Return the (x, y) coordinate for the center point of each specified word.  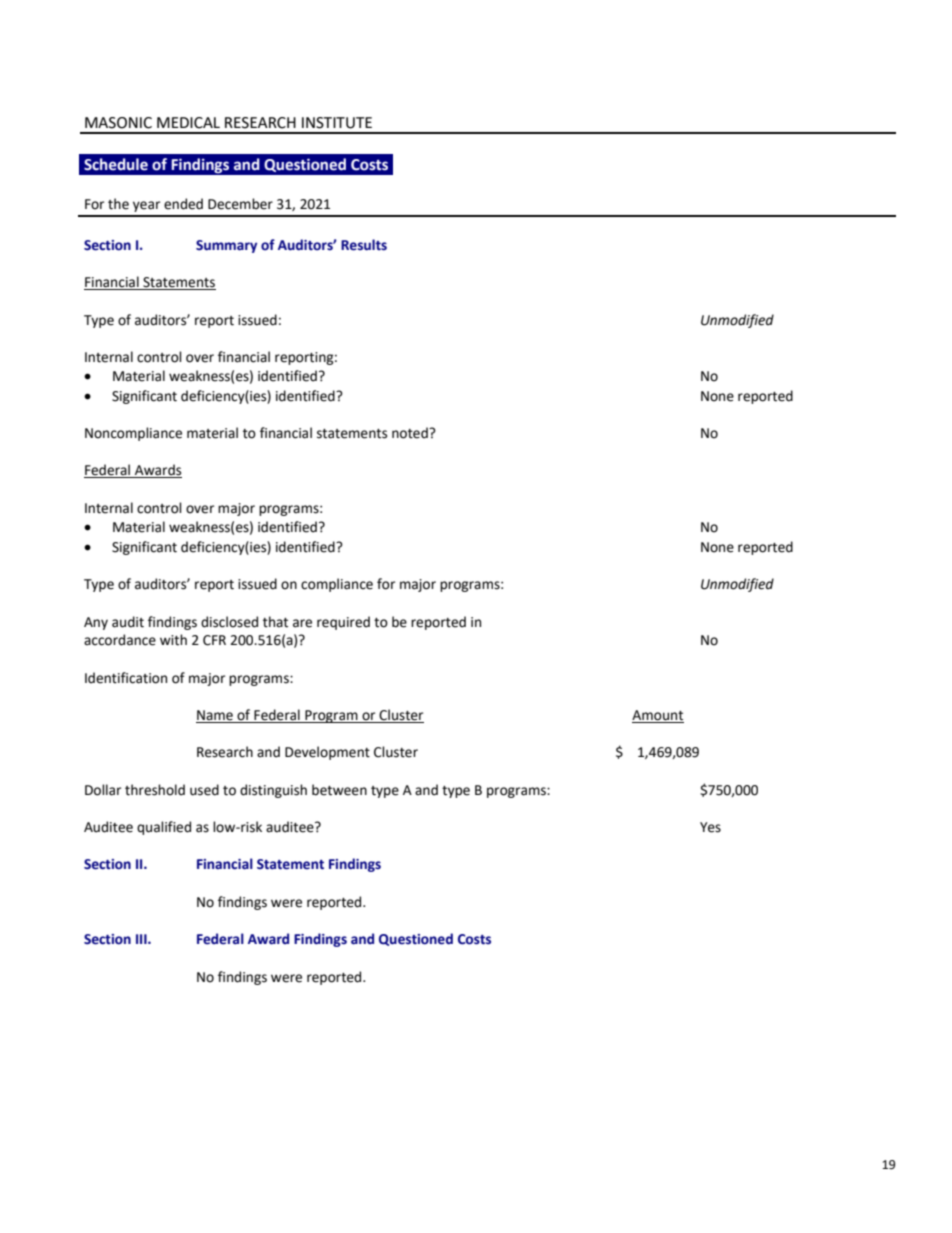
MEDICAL (188, 123)
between (339, 790)
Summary (226, 246)
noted (411, 433)
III (142, 939)
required (343, 623)
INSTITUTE (337, 123)
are (302, 623)
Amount (658, 716)
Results (364, 245)
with (173, 640)
